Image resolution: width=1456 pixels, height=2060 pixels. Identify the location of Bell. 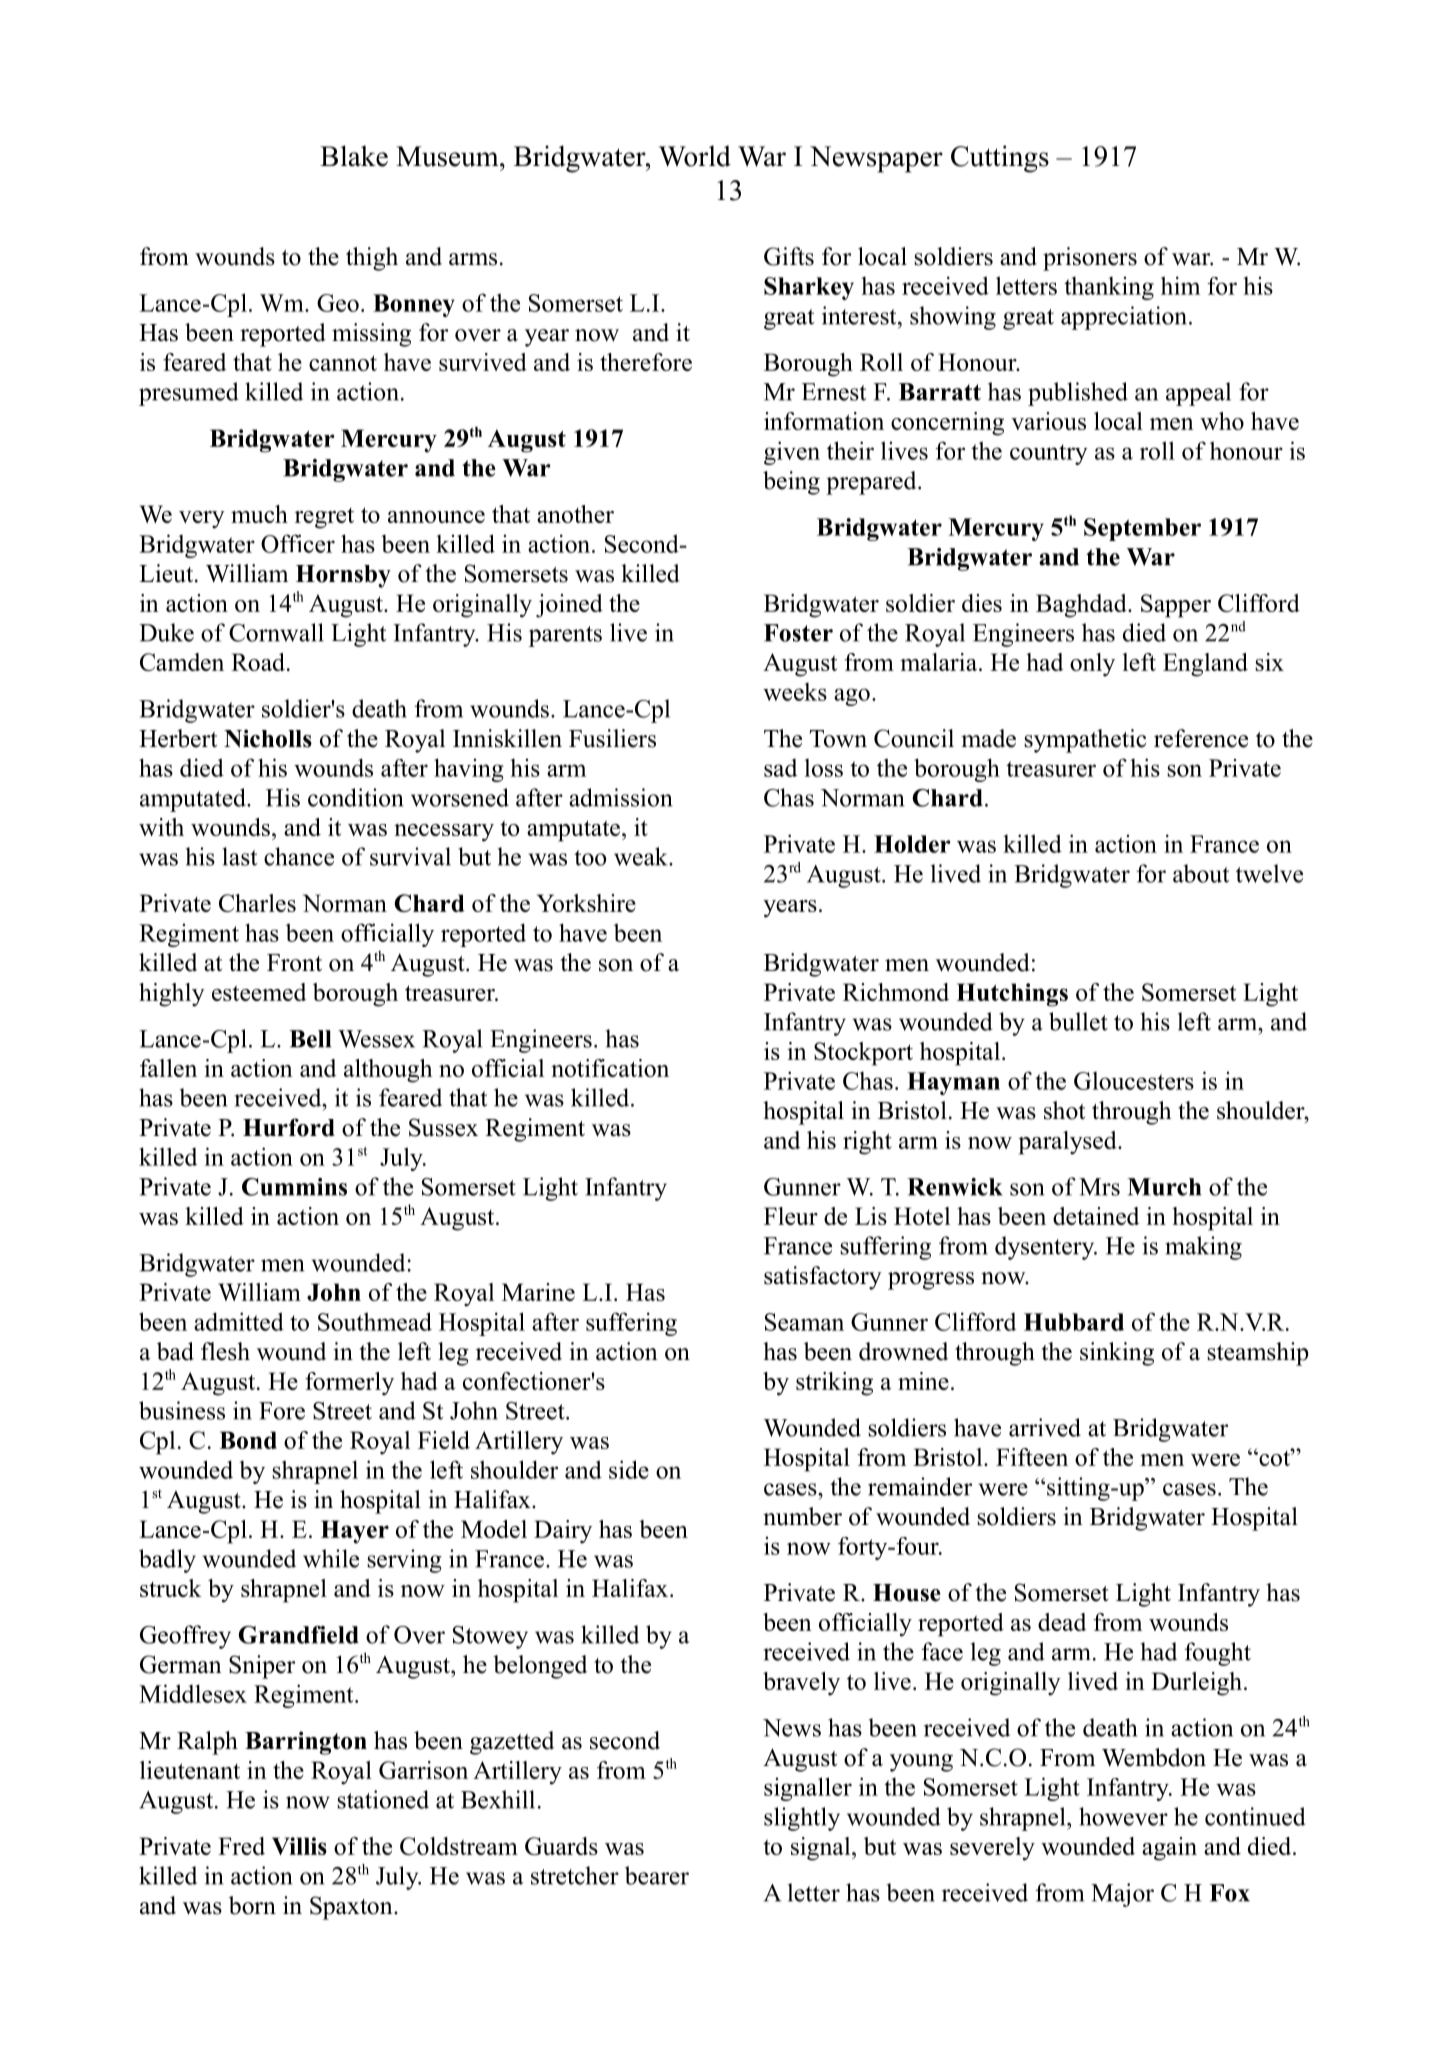
(310, 1039).
